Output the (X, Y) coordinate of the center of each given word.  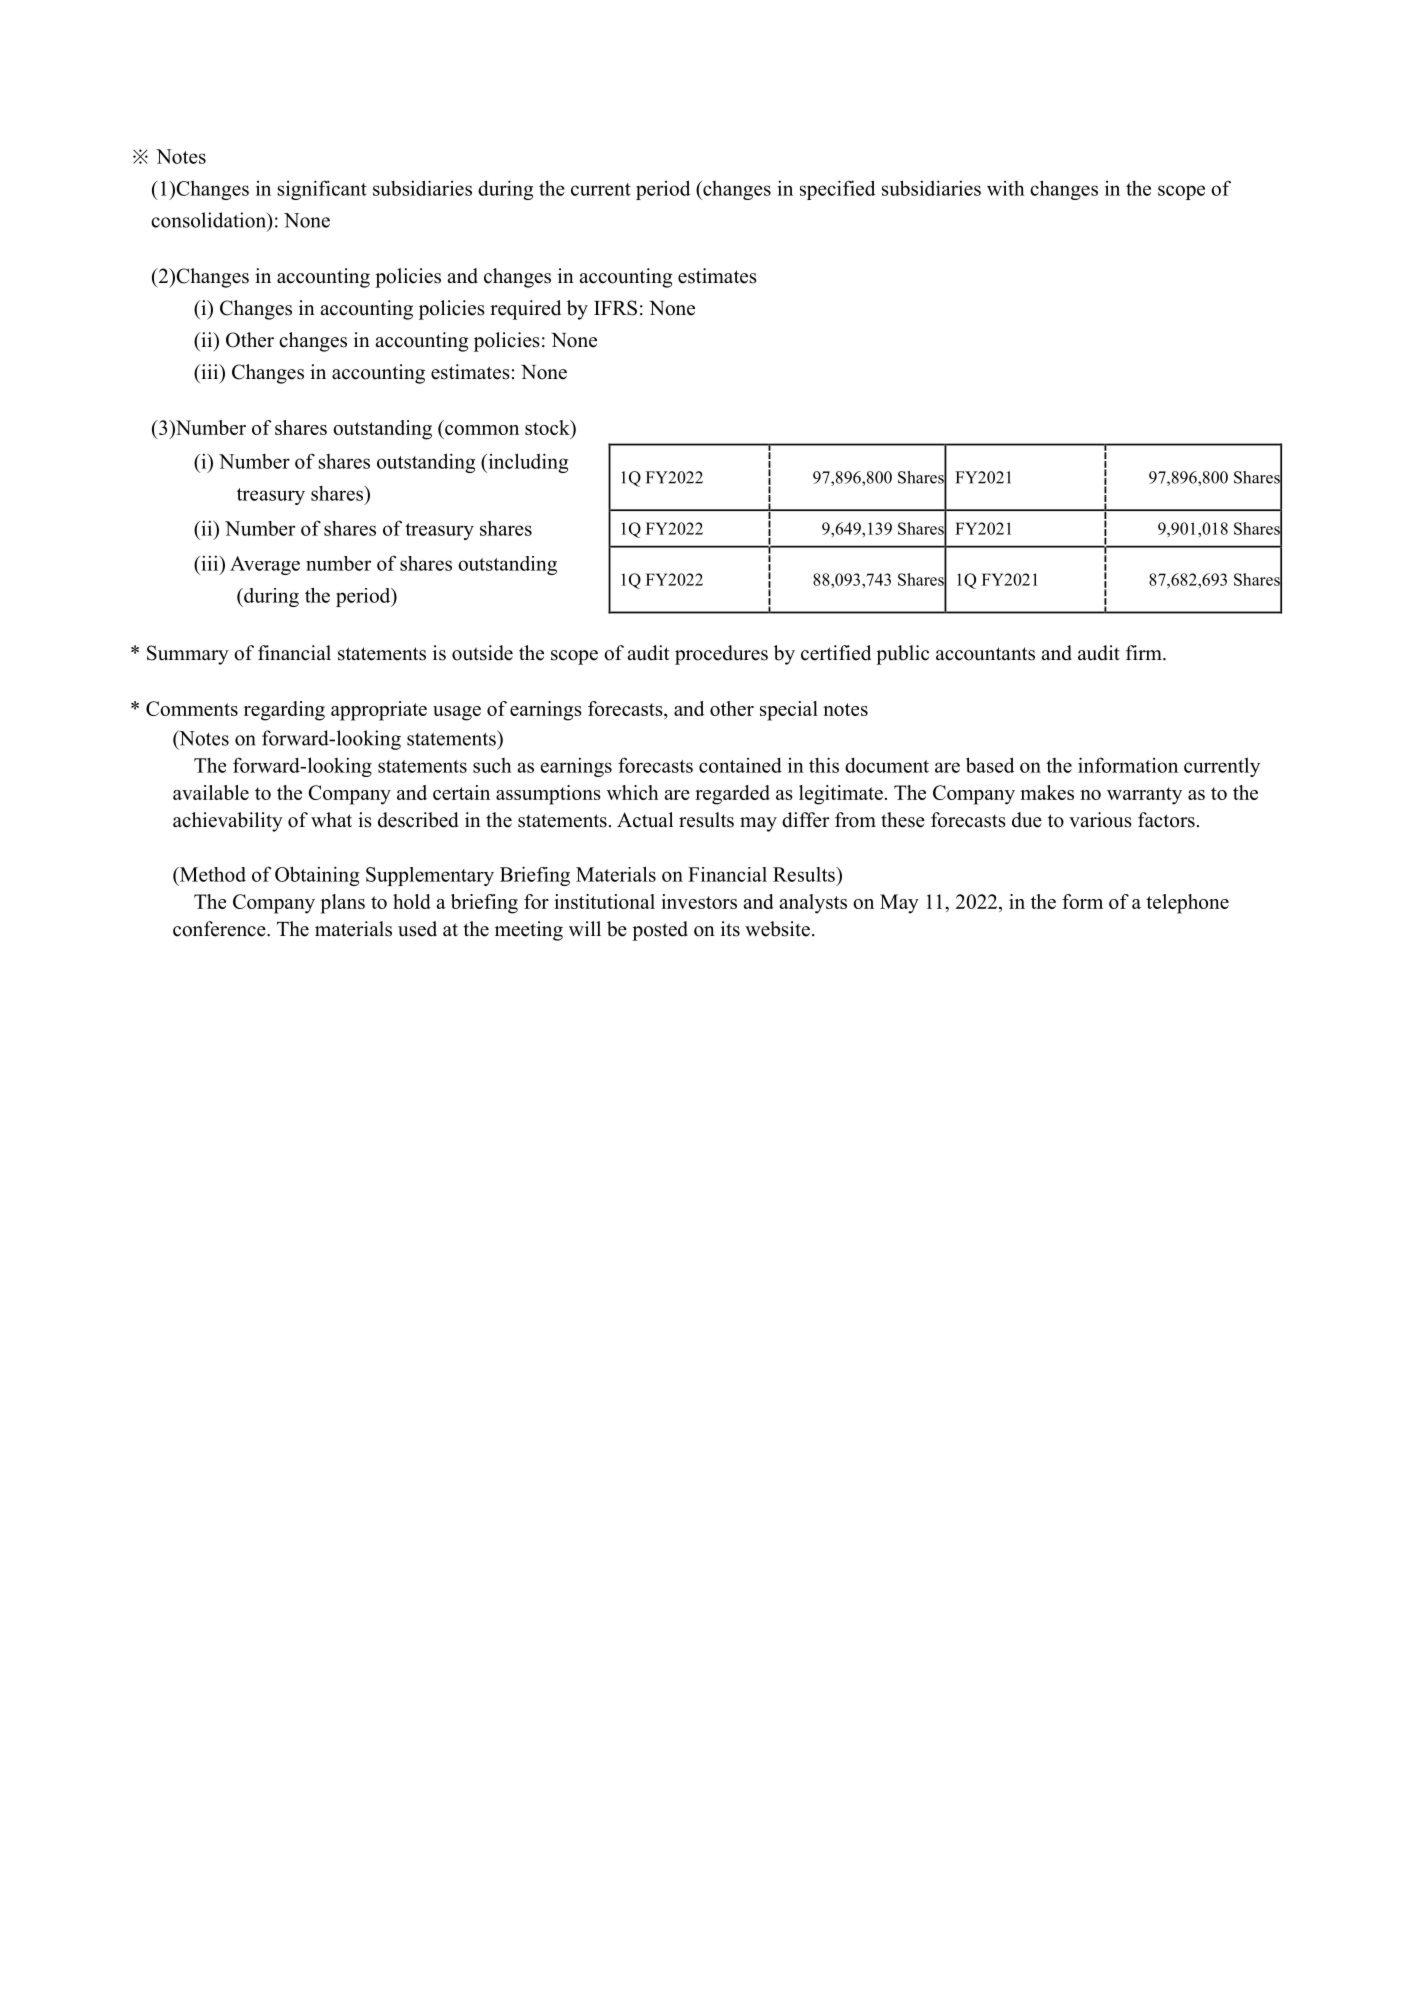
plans (343, 904)
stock (548, 427)
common (482, 430)
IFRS (615, 308)
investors (699, 901)
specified (837, 190)
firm (1145, 652)
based (990, 765)
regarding (284, 711)
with (1006, 188)
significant (322, 190)
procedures (721, 655)
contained (740, 765)
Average (265, 565)
